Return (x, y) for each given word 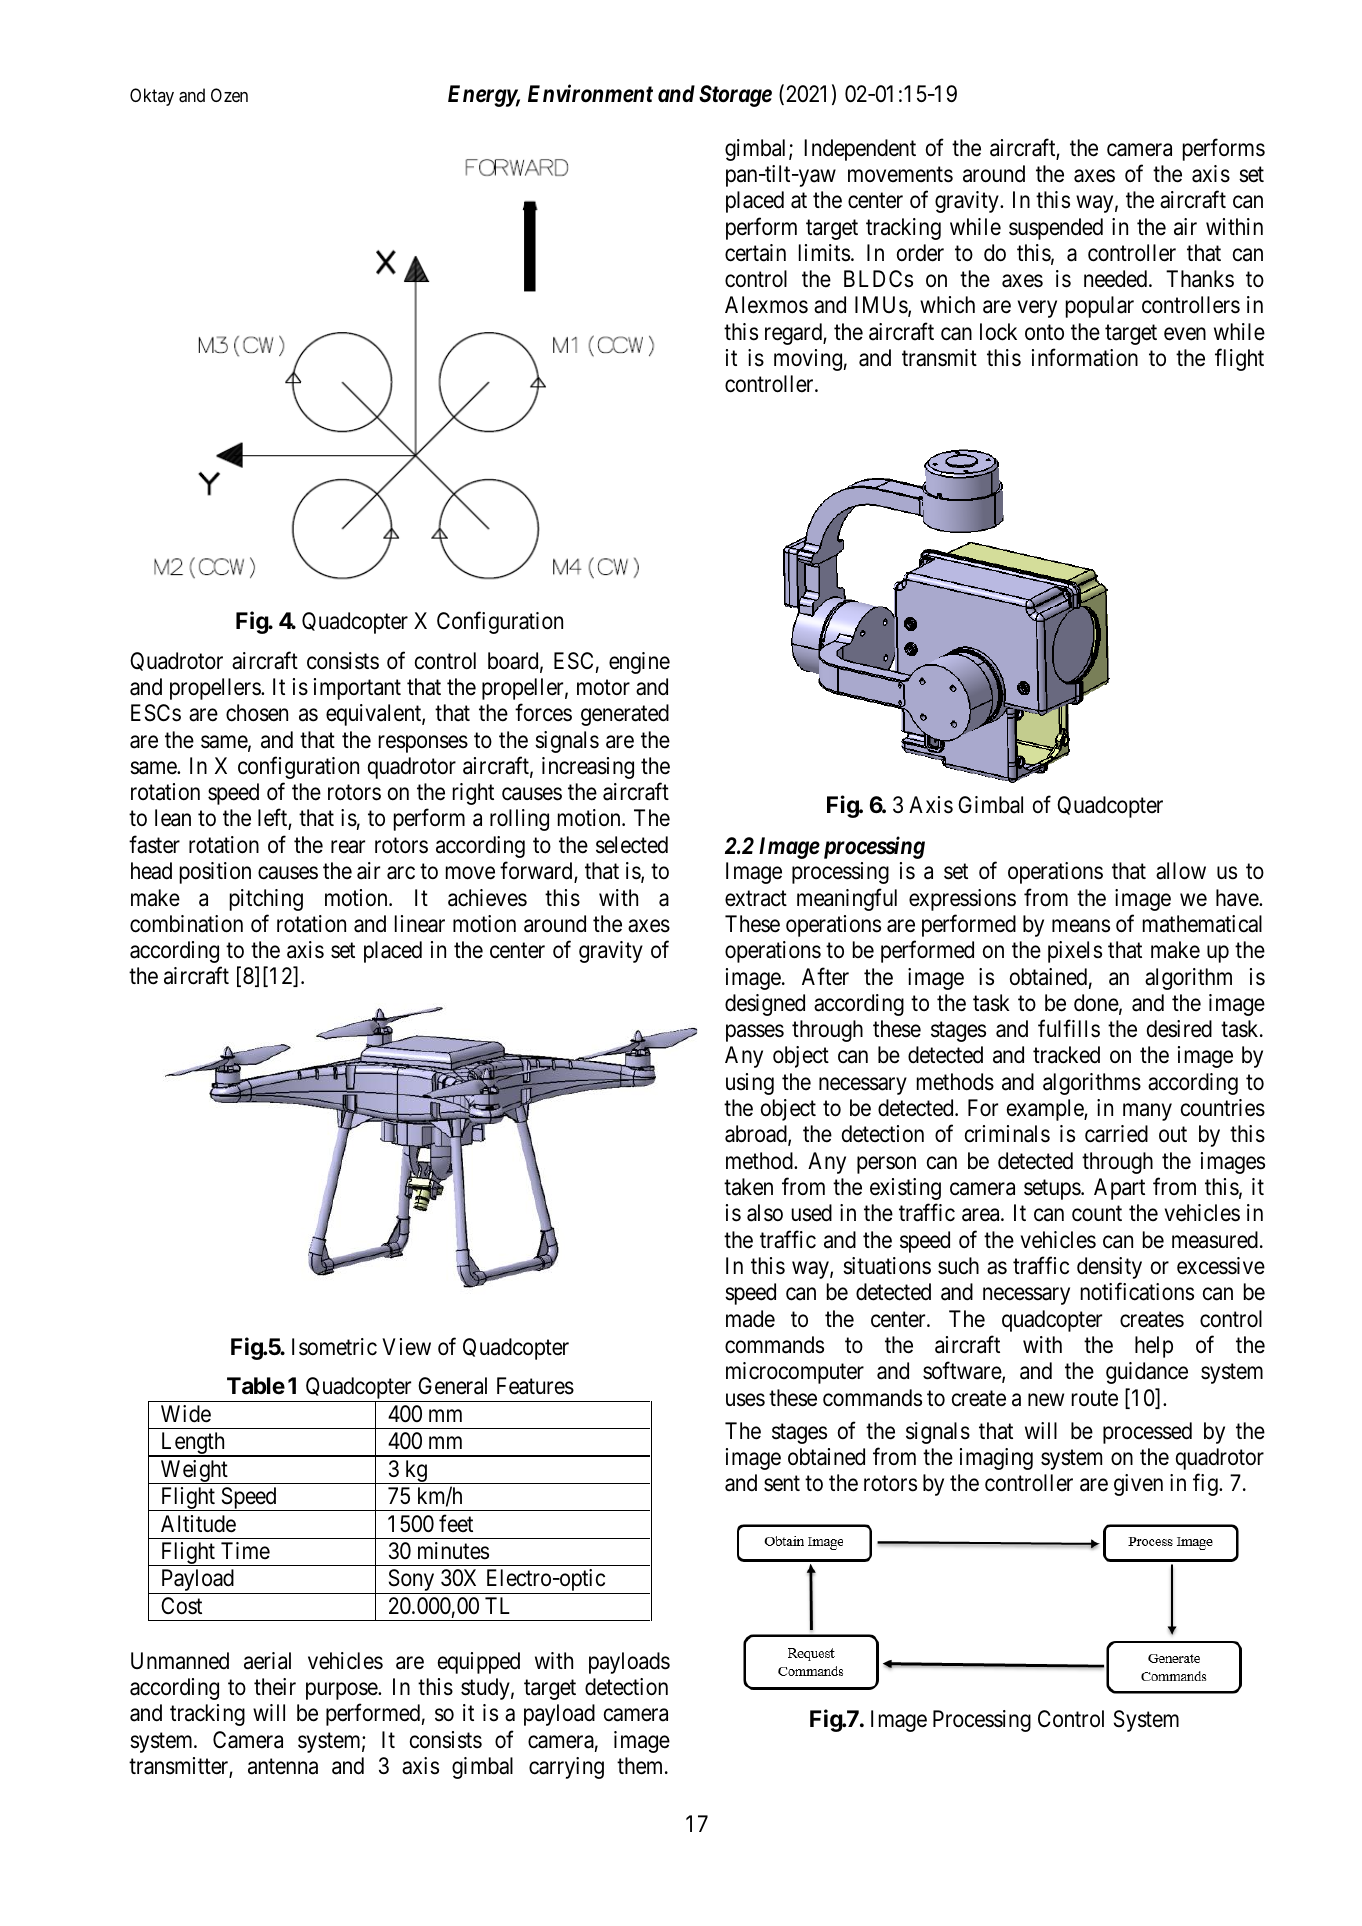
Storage (735, 96)
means (1081, 926)
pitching (266, 900)
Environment (590, 94)
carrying (566, 1768)
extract (756, 898)
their (275, 1687)
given (1138, 1485)
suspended (1056, 229)
